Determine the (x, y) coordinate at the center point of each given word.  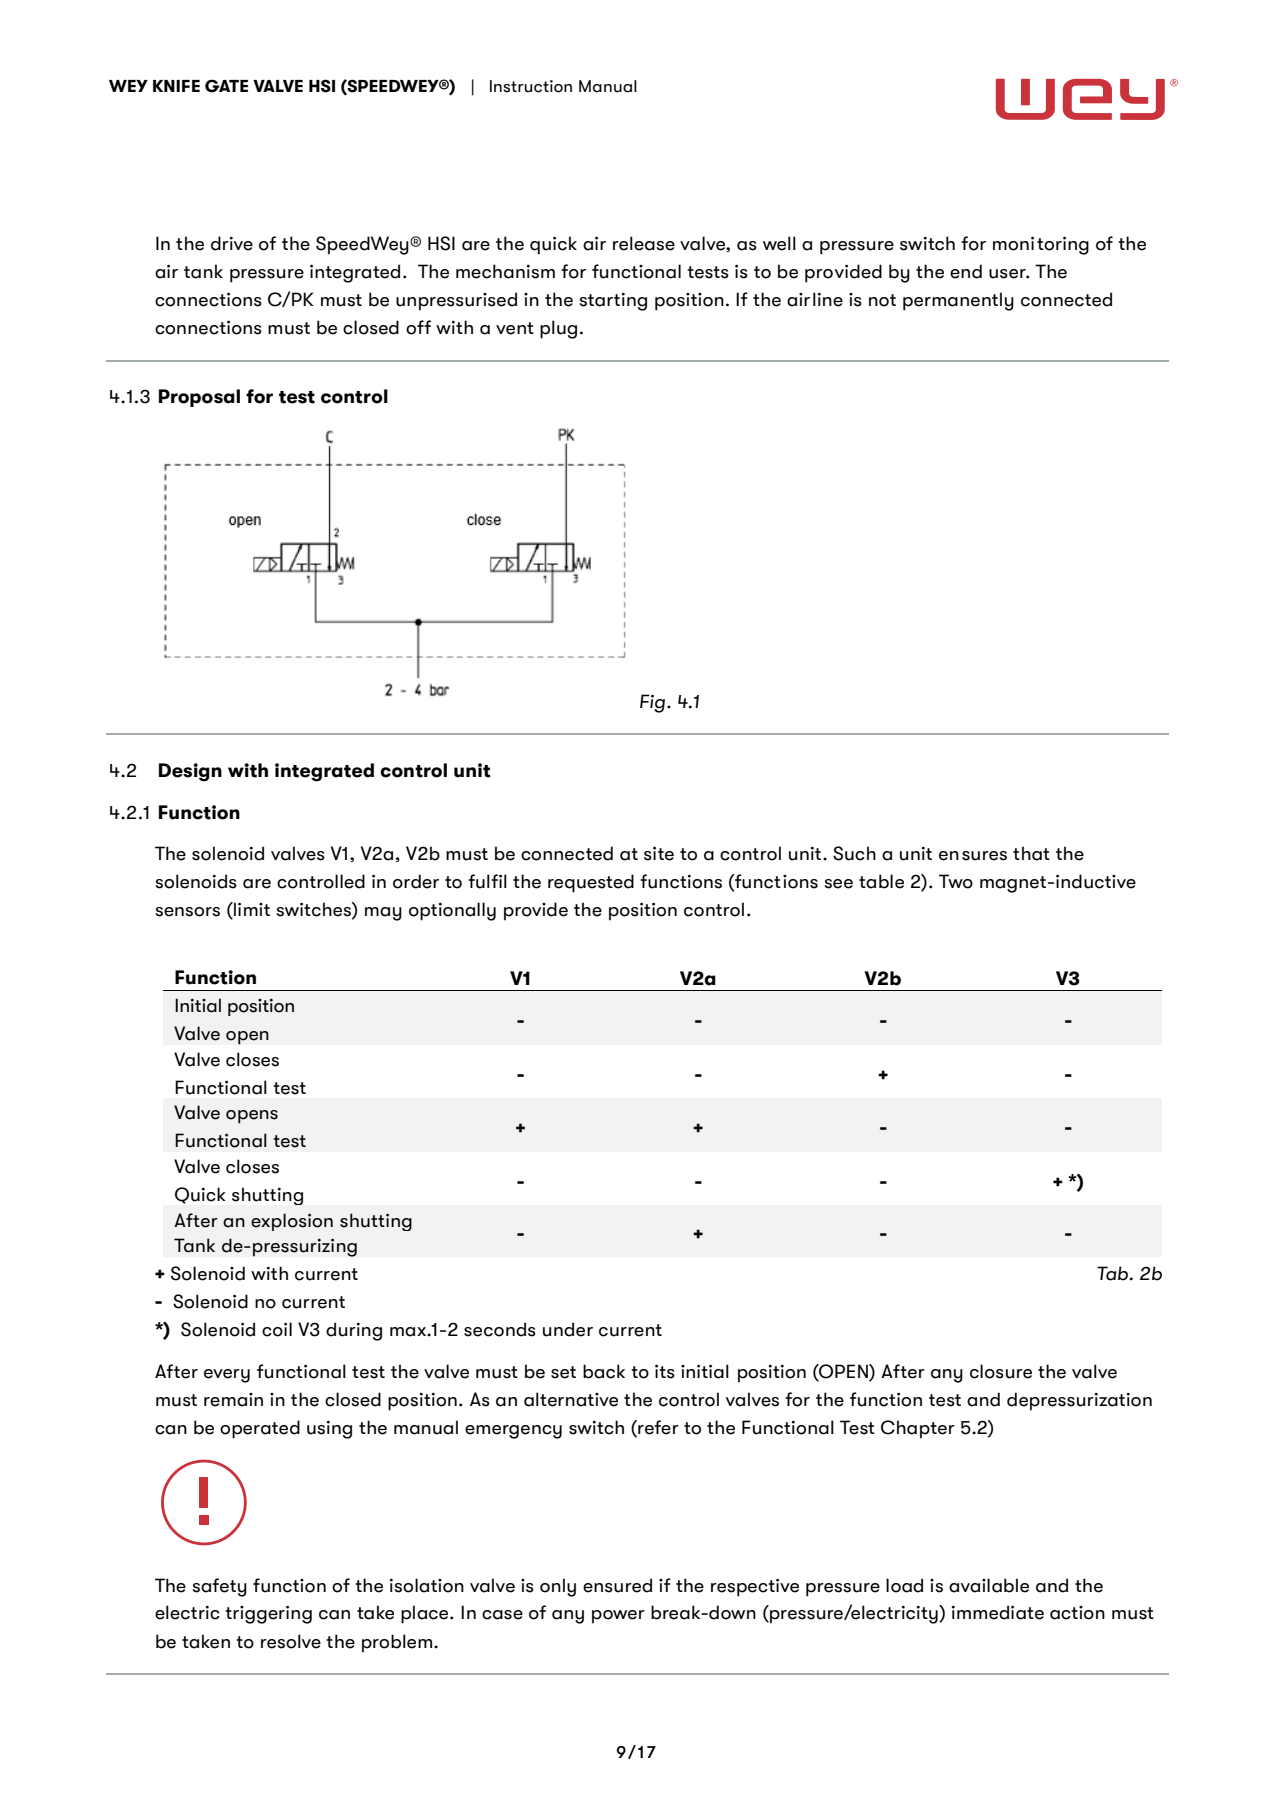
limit (251, 910)
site (659, 853)
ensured (617, 1585)
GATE (226, 86)
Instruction (531, 86)
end (966, 271)
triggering (268, 1614)
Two (956, 881)
